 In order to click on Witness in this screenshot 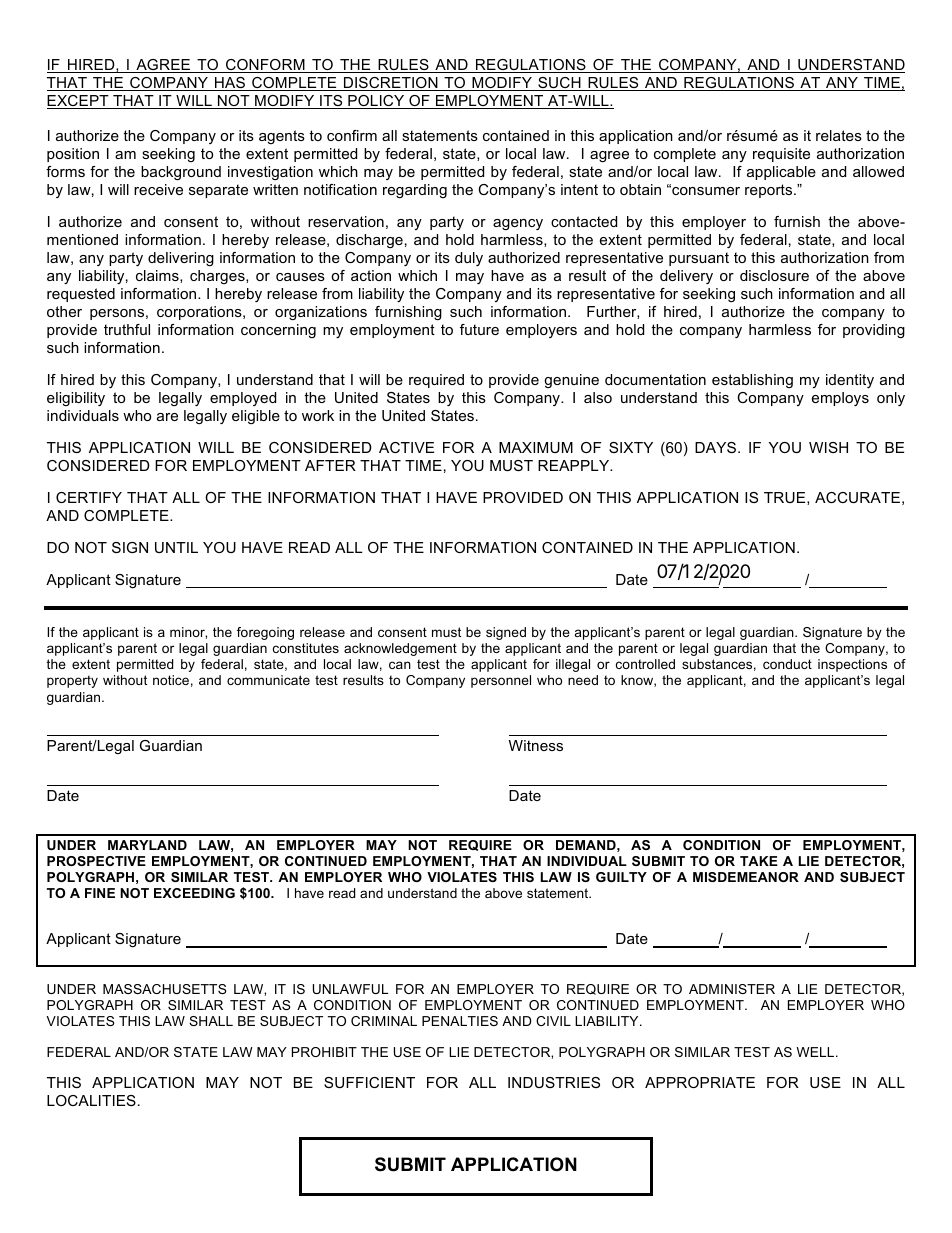, I will do `click(536, 745)`.
